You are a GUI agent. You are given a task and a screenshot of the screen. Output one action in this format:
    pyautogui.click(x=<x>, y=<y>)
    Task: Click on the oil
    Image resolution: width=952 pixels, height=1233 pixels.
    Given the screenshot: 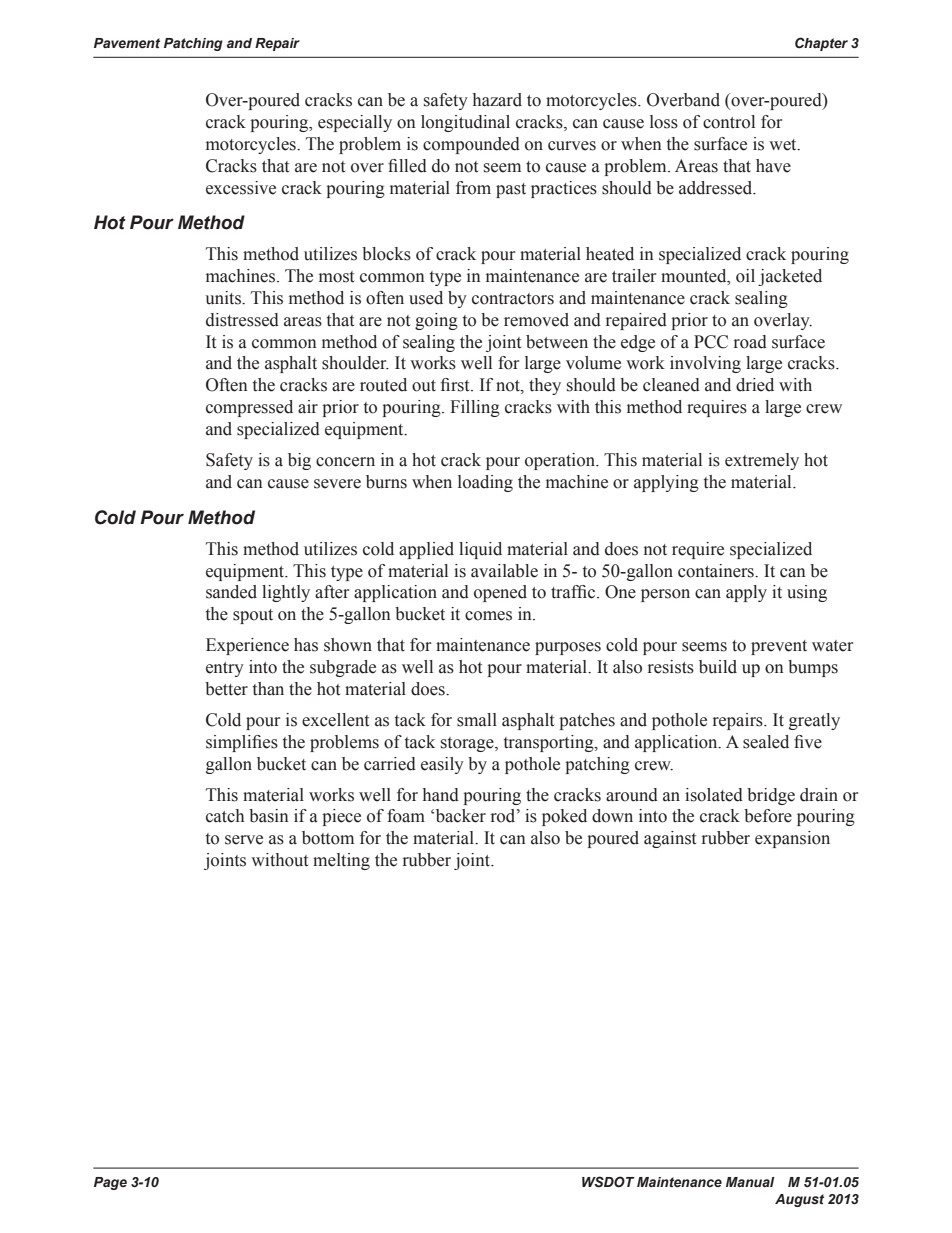 What is the action you would take?
    pyautogui.click(x=745, y=276)
